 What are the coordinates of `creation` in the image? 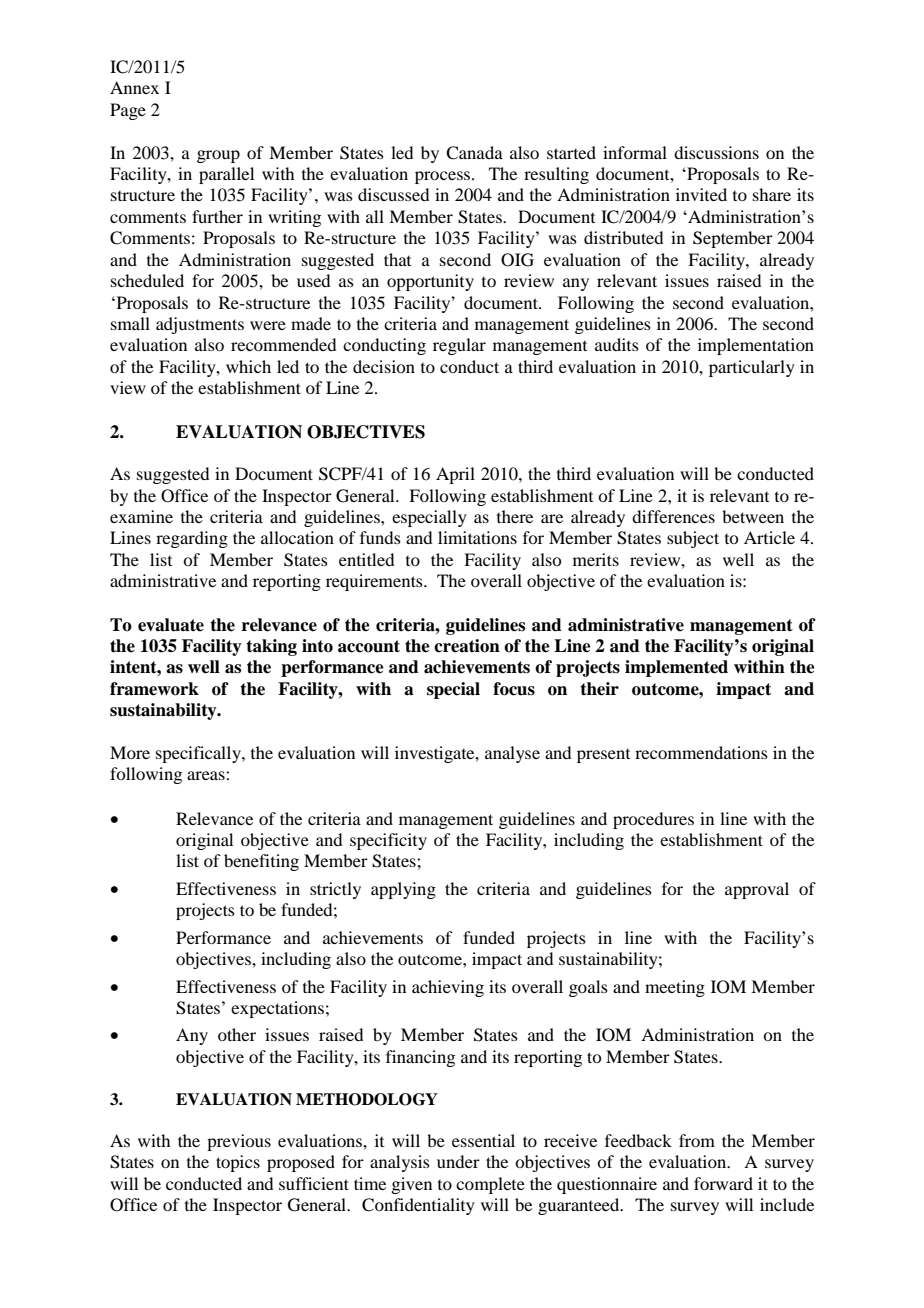 It's located at (467, 646).
